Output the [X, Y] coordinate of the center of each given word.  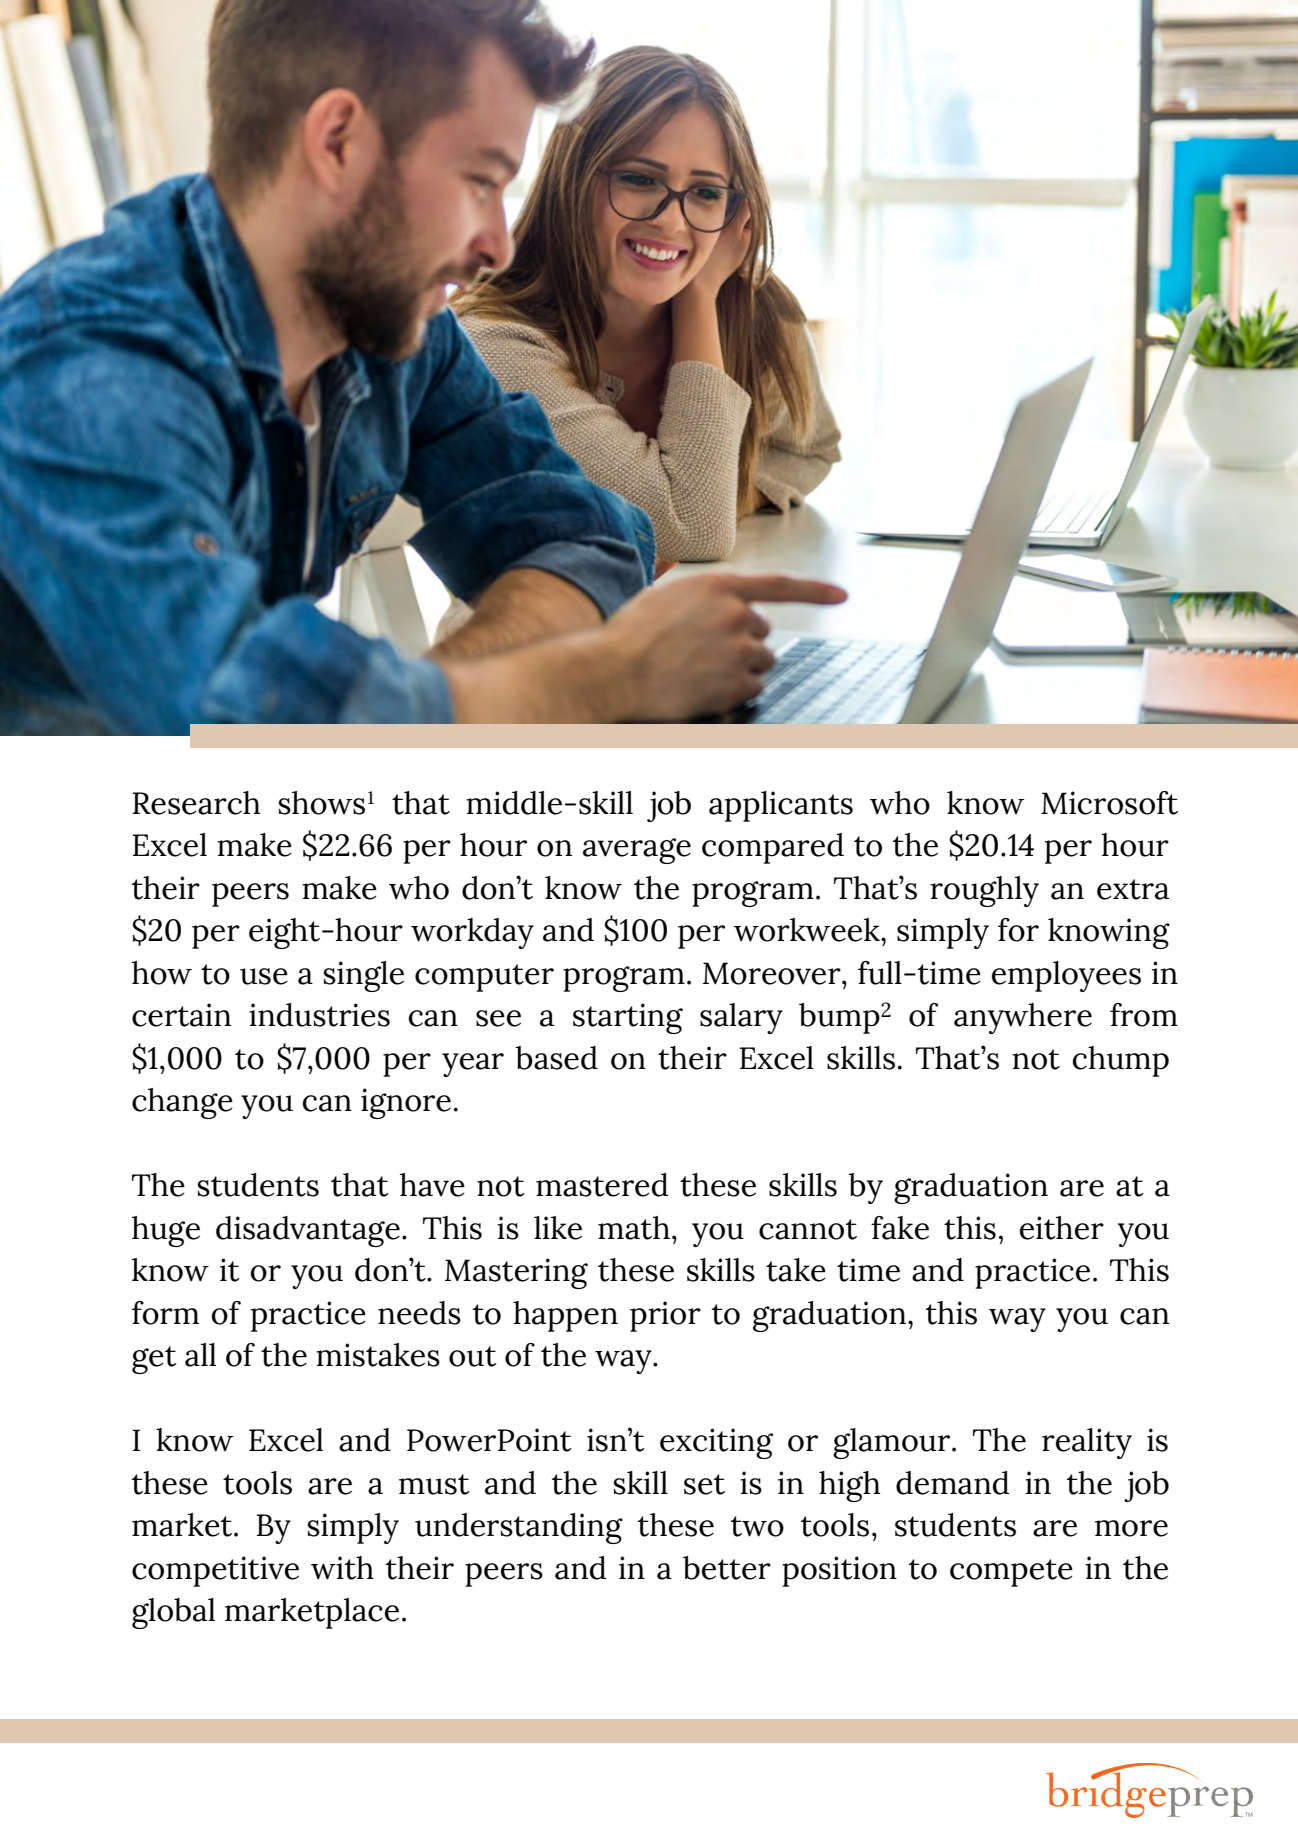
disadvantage [308, 1231]
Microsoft [1109, 803]
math [634, 1228]
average [637, 851]
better [727, 1568]
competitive [215, 1571]
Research [196, 803]
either [1062, 1228]
